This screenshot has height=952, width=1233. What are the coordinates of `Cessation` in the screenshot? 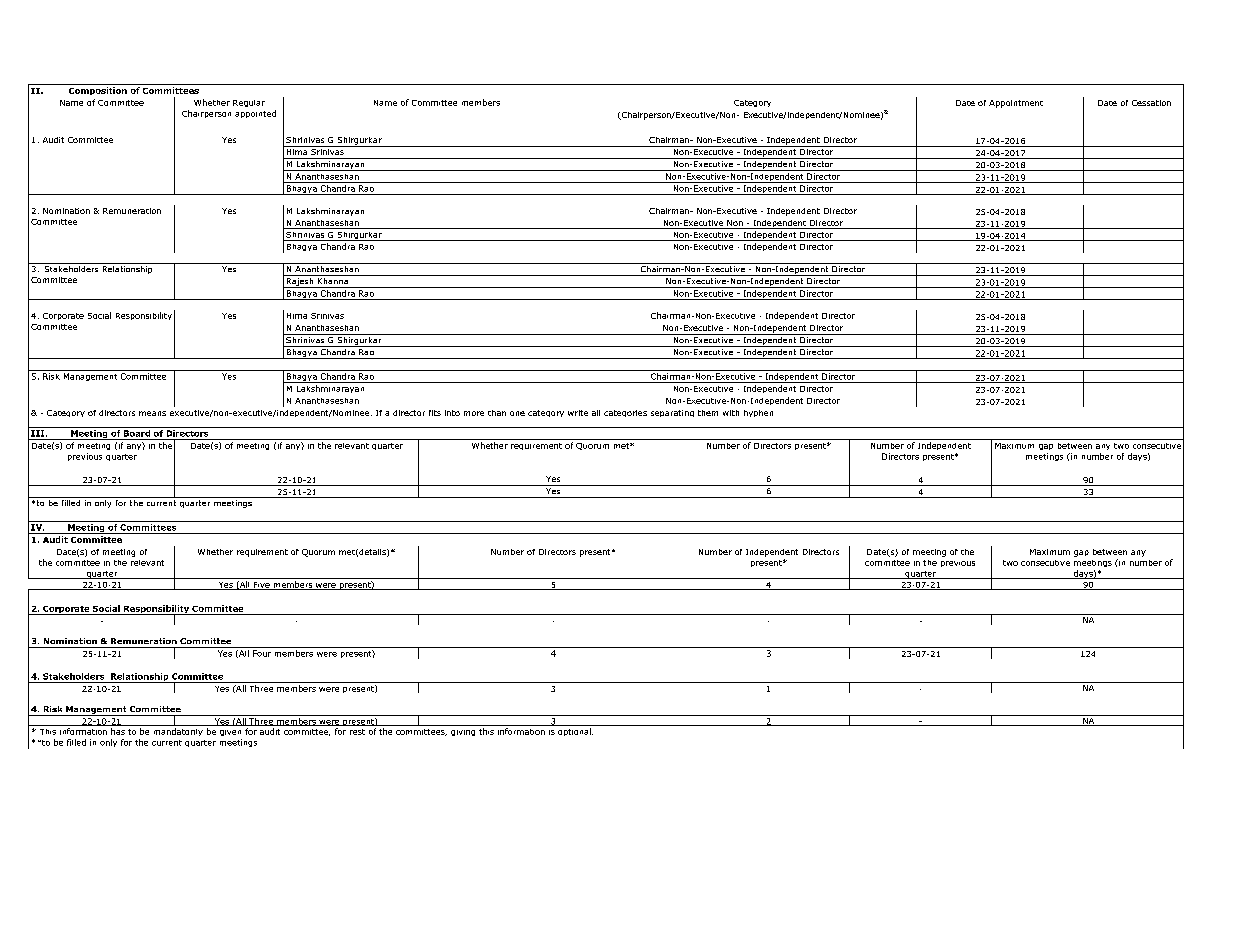 It's located at (1151, 103).
